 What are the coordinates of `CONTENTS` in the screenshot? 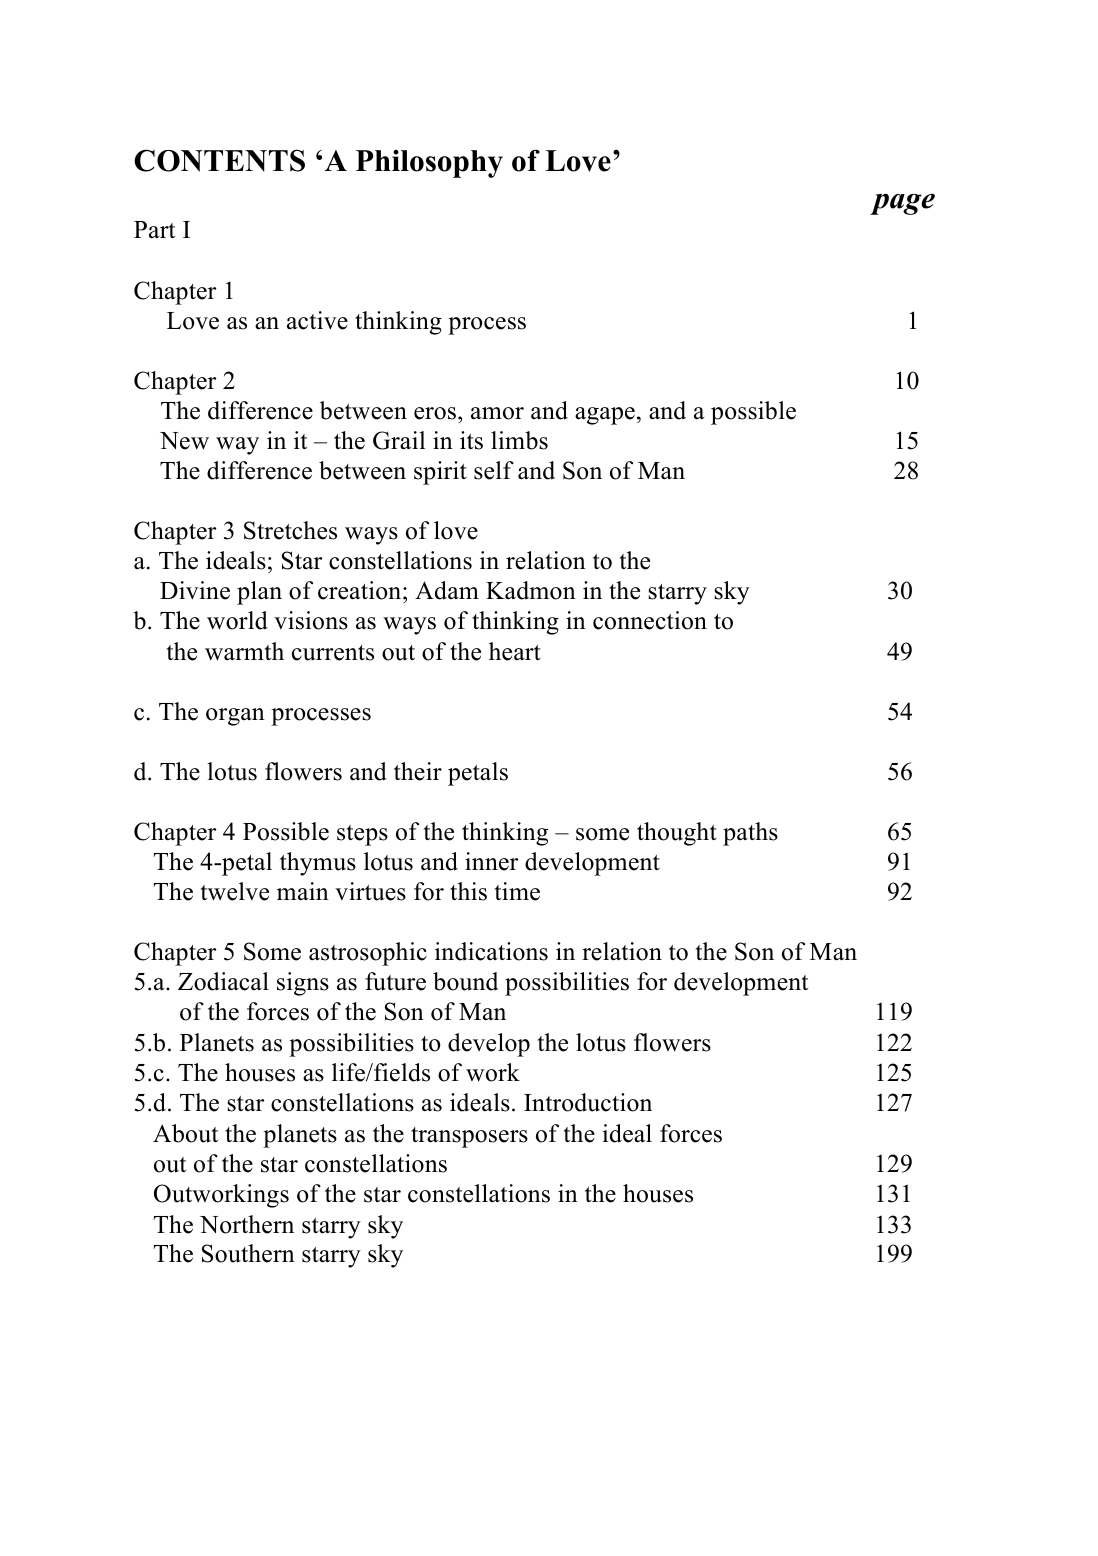 It's located at (219, 160).
